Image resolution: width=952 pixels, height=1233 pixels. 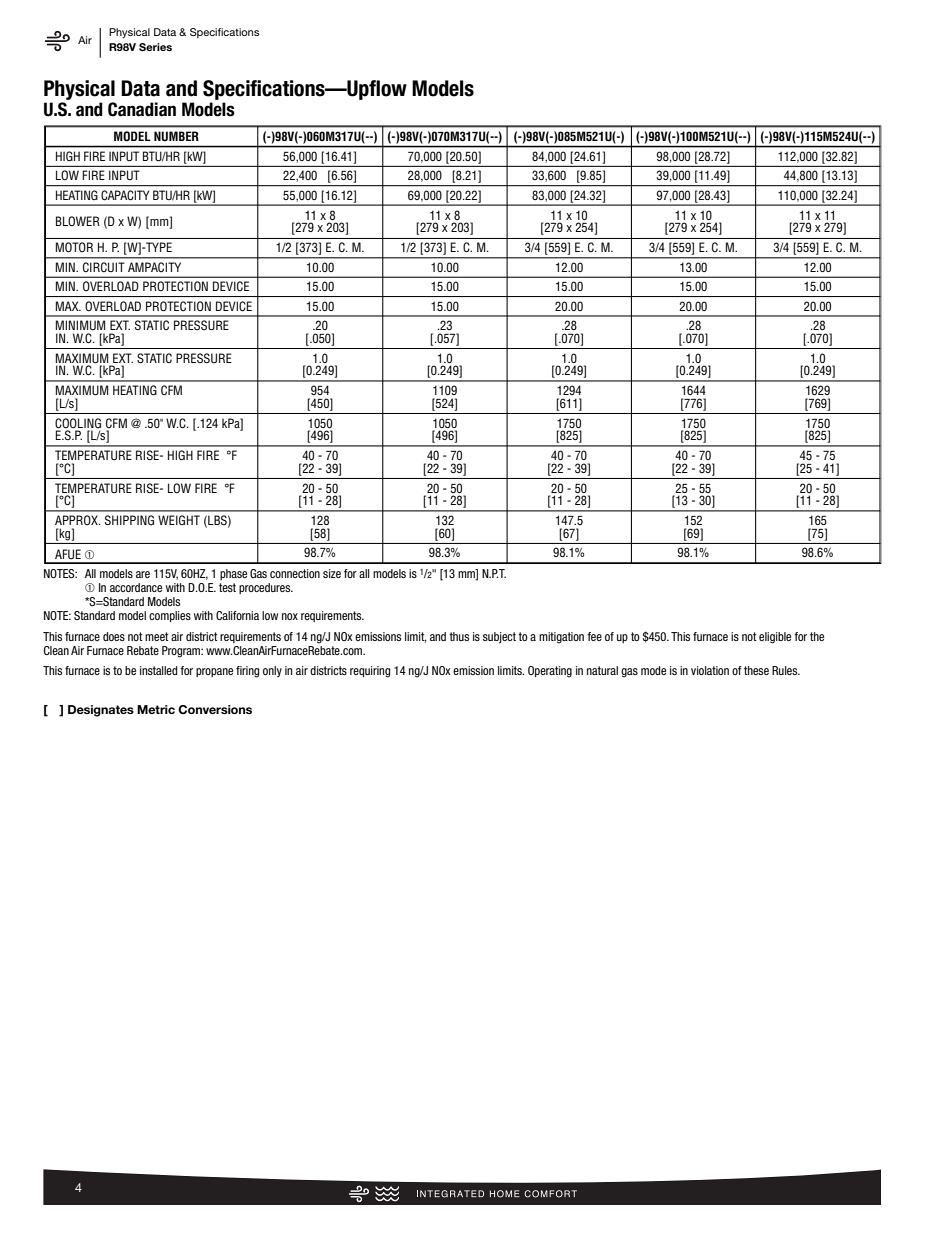 I want to click on Metric, so click(x=156, y=709).
